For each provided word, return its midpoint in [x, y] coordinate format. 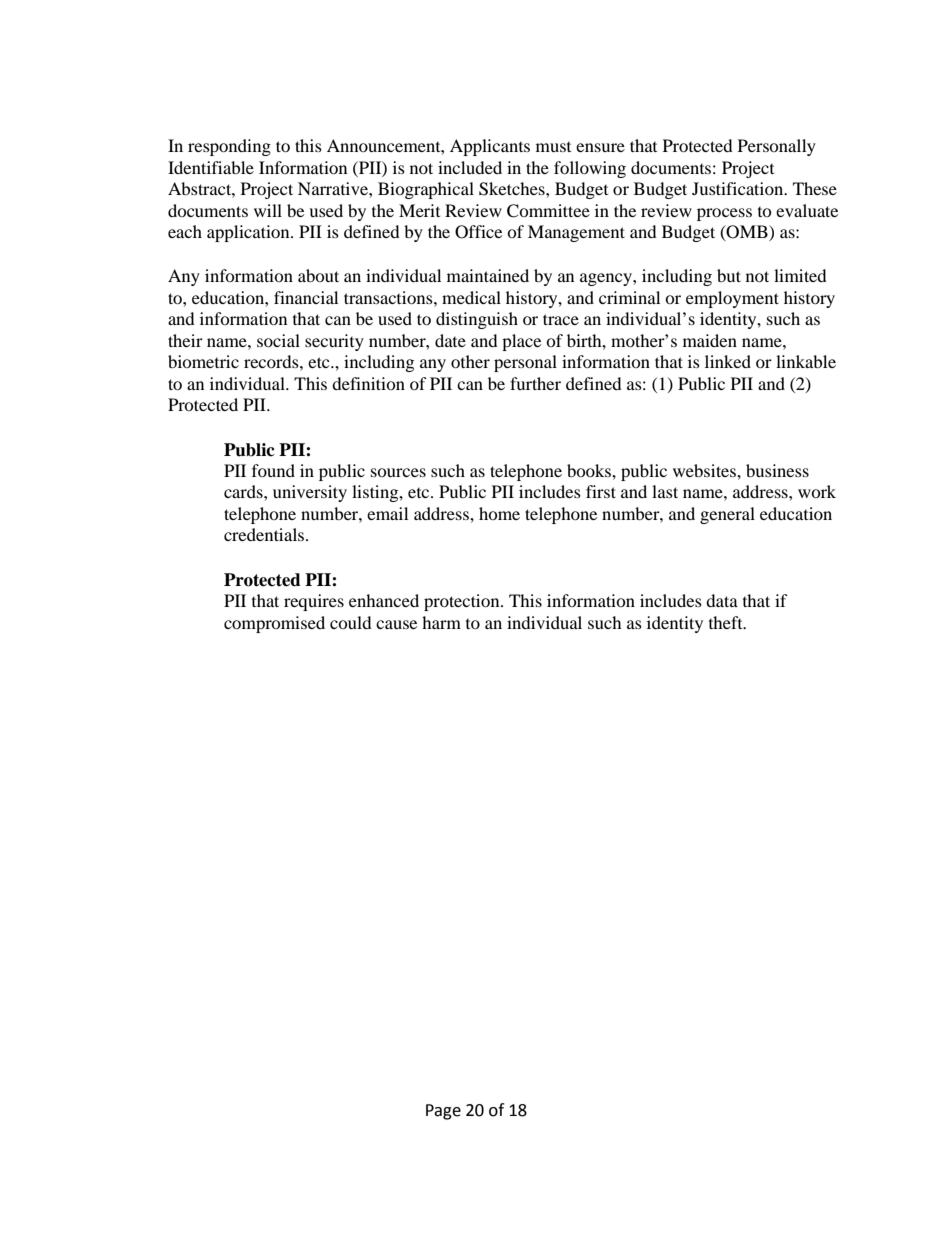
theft [727, 622]
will [268, 210]
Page [443, 1112]
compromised [274, 624]
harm [441, 622]
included [470, 167]
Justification [739, 188]
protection [463, 602]
